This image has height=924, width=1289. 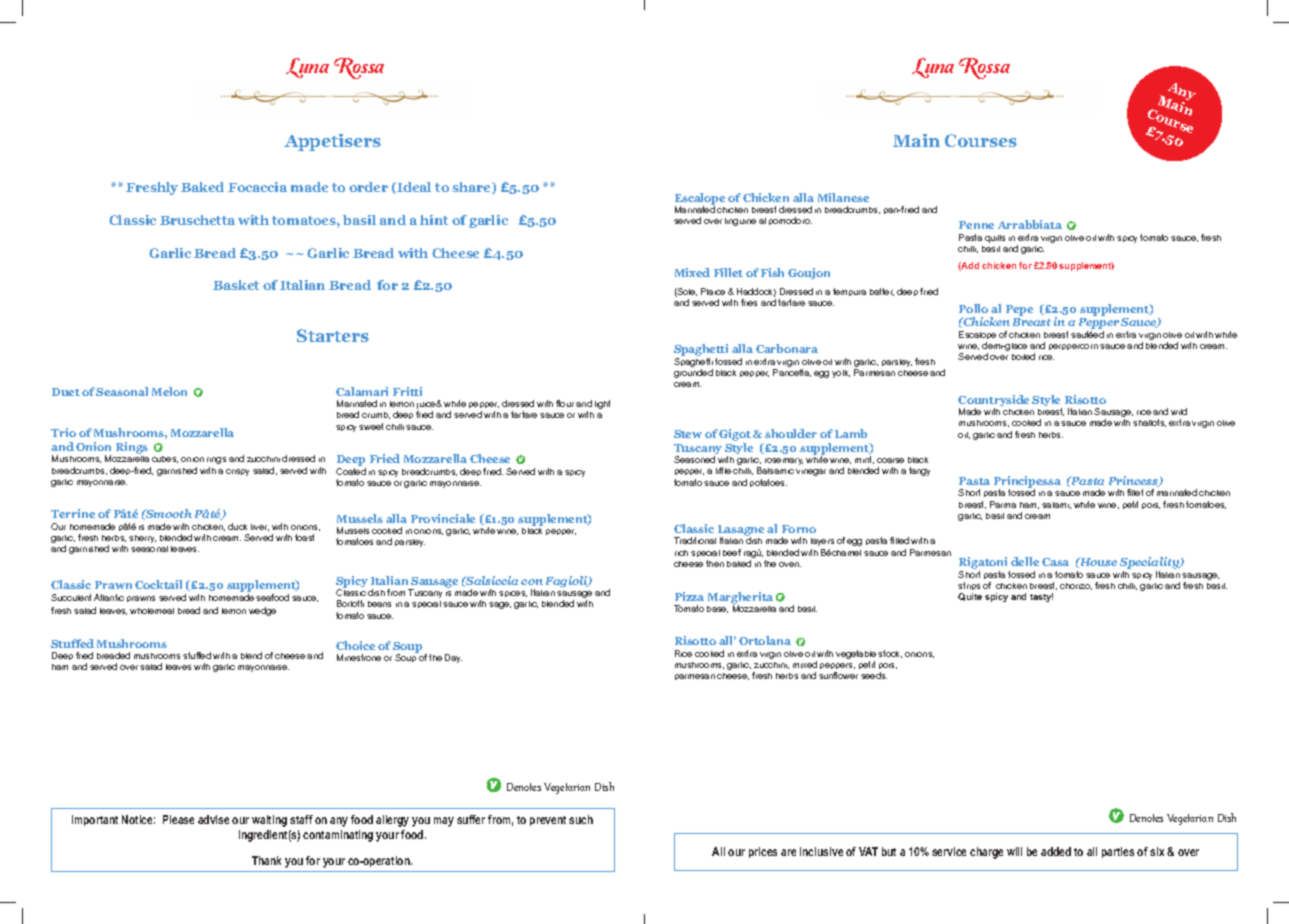 What do you see at coordinates (237, 526) in the image?
I see `duck` at bounding box center [237, 526].
